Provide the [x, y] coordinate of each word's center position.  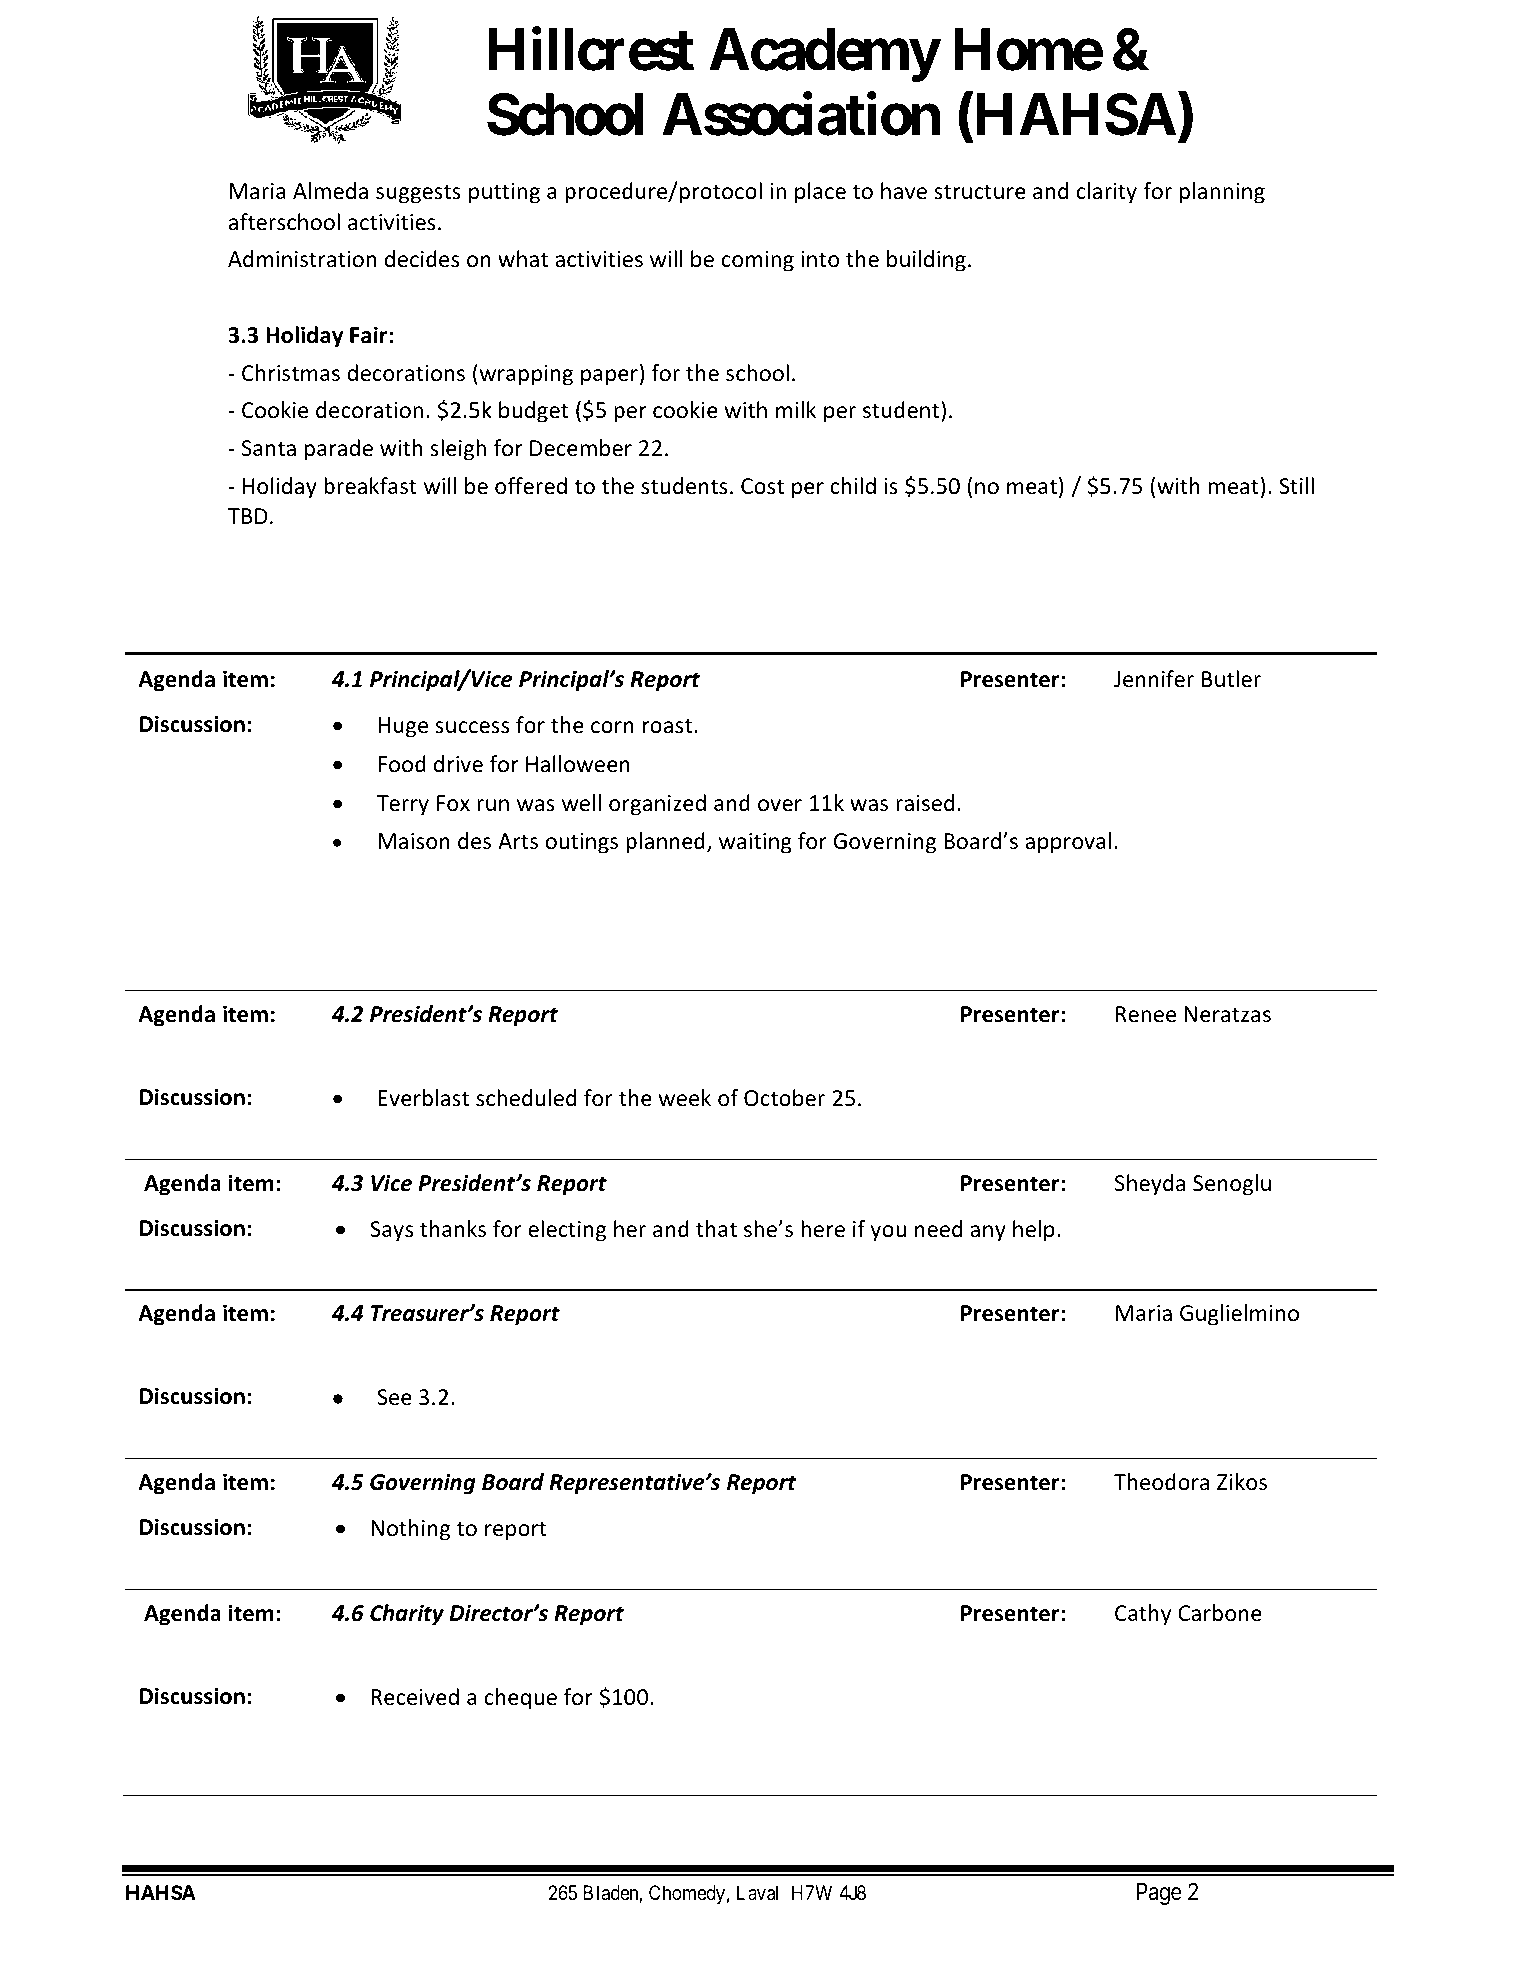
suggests [418, 194]
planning [1222, 193]
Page [1159, 1894]
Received [415, 1697]
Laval [757, 1893]
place [820, 193]
